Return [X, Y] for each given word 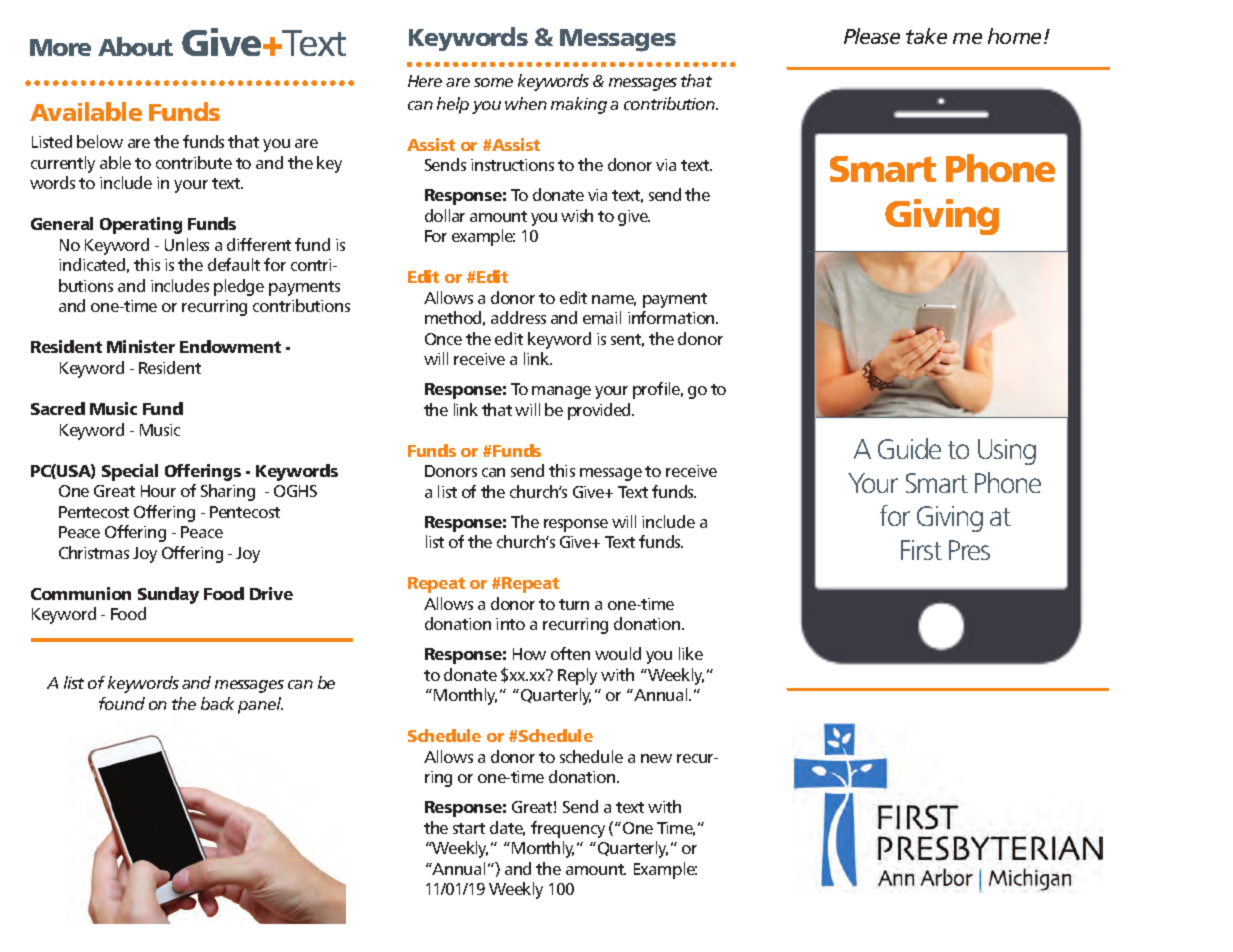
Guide [909, 448]
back [217, 703]
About [135, 46]
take [926, 36]
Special [130, 472]
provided [601, 411]
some [493, 82]
